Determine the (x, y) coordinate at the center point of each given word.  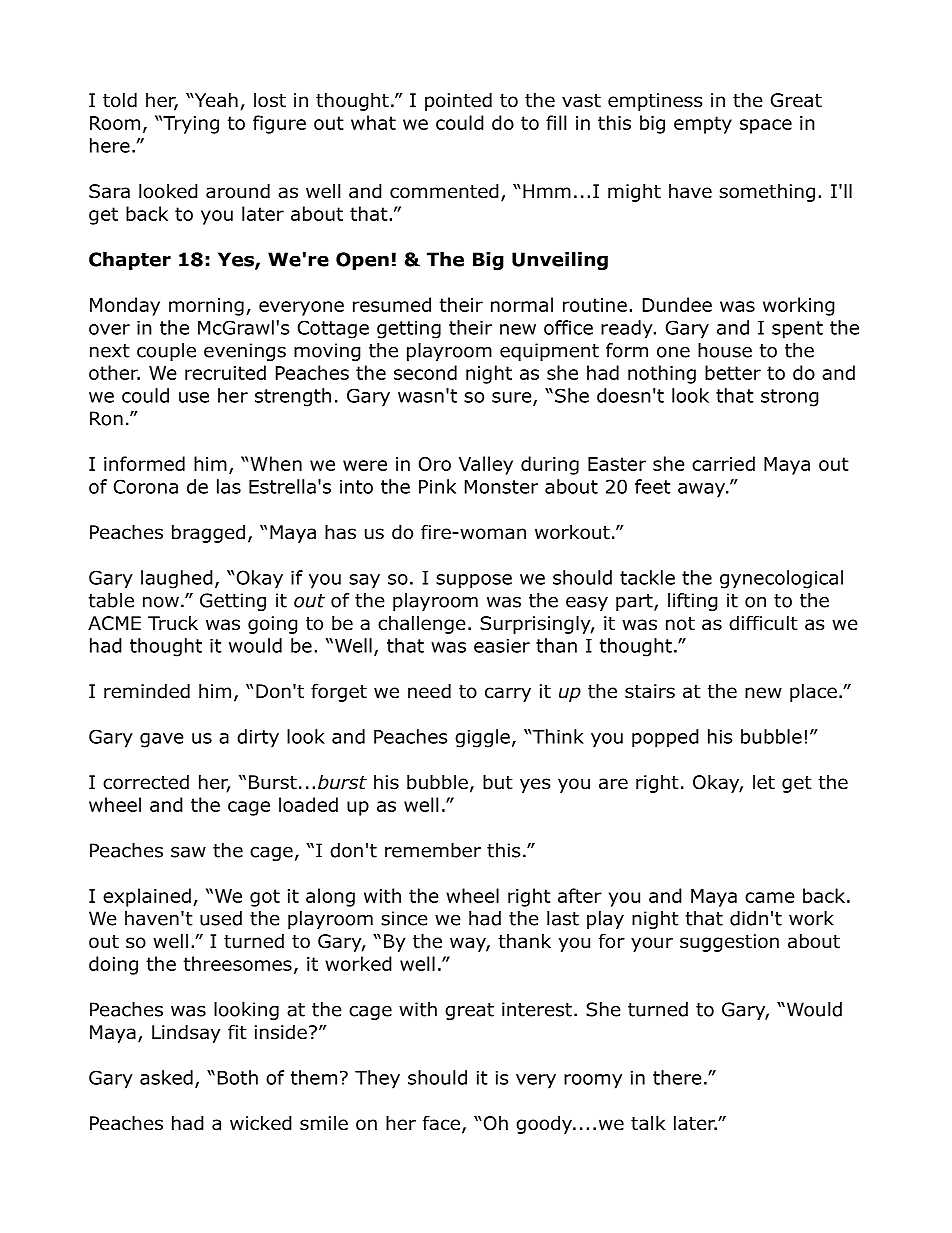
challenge (422, 624)
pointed (458, 101)
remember (433, 850)
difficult (763, 623)
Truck (173, 623)
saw (188, 852)
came (769, 897)
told (120, 100)
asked (166, 1077)
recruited (225, 372)
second (425, 372)
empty (703, 125)
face (441, 1123)
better (733, 372)
